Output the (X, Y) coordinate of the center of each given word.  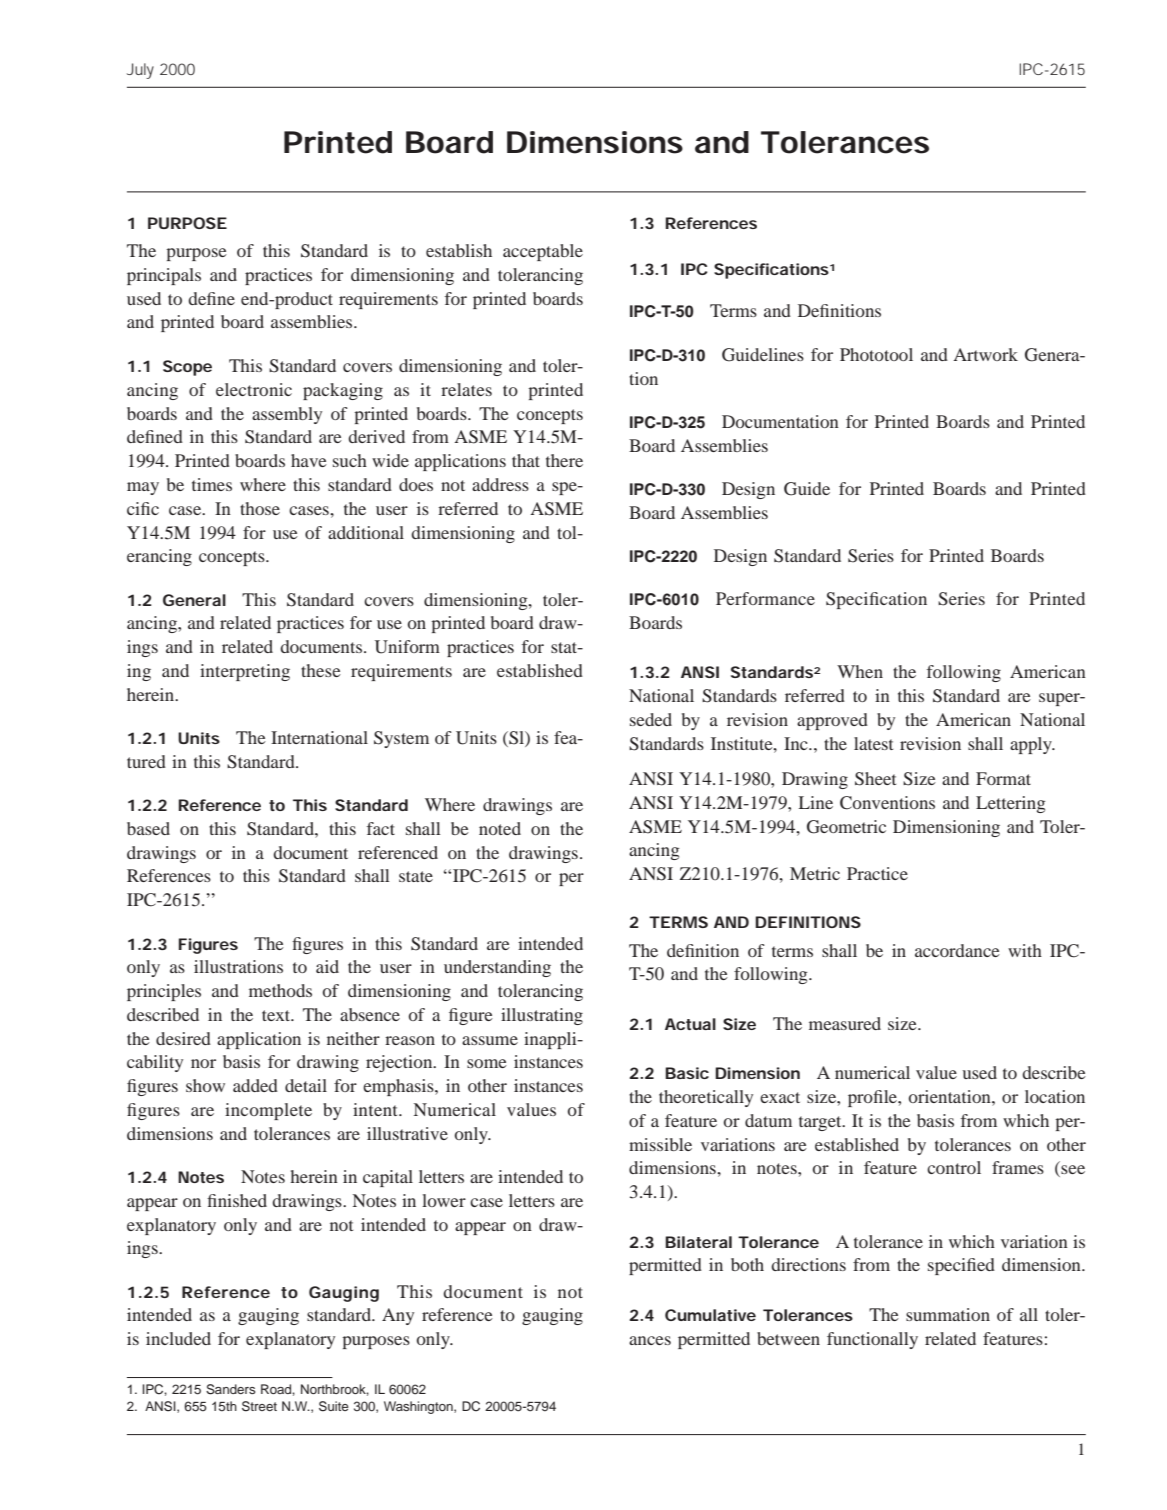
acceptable (543, 252)
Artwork (985, 354)
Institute (743, 743)
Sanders (231, 1389)
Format (1003, 778)
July (140, 71)
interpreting (245, 672)
